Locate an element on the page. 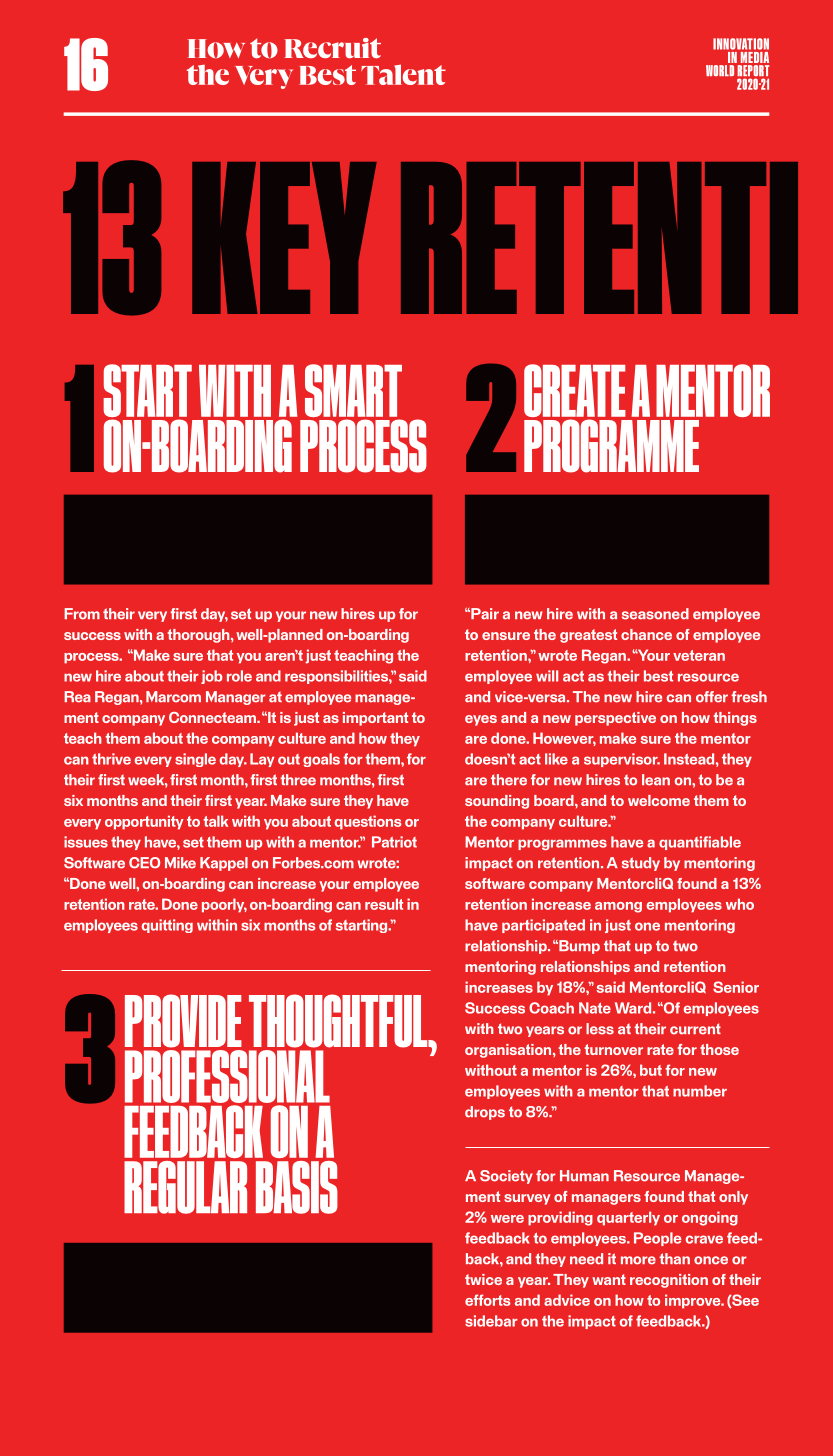 The image size is (833, 1456). WORLD is located at coordinates (720, 70).
